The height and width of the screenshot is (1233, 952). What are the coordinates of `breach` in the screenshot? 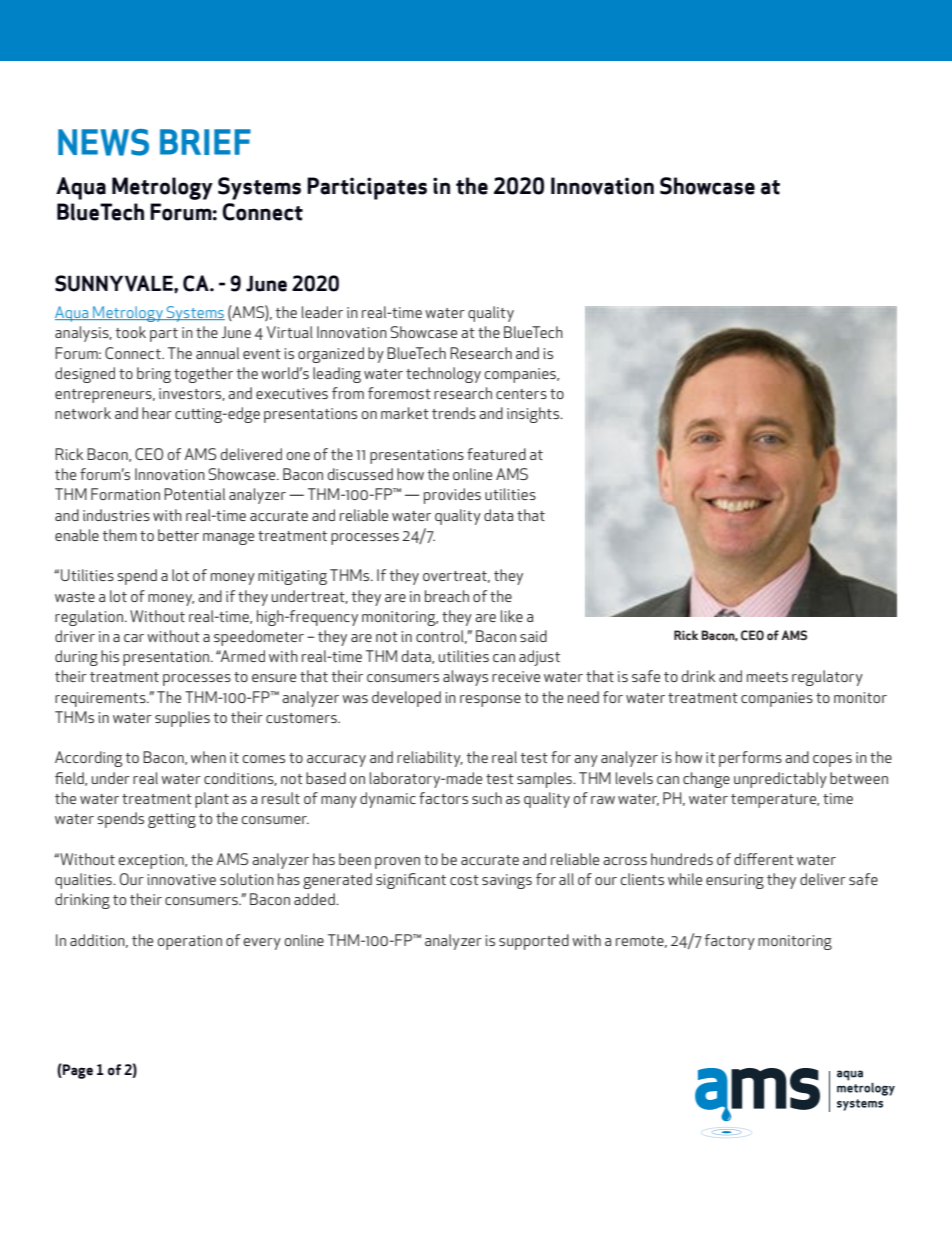 It's located at (447, 596).
